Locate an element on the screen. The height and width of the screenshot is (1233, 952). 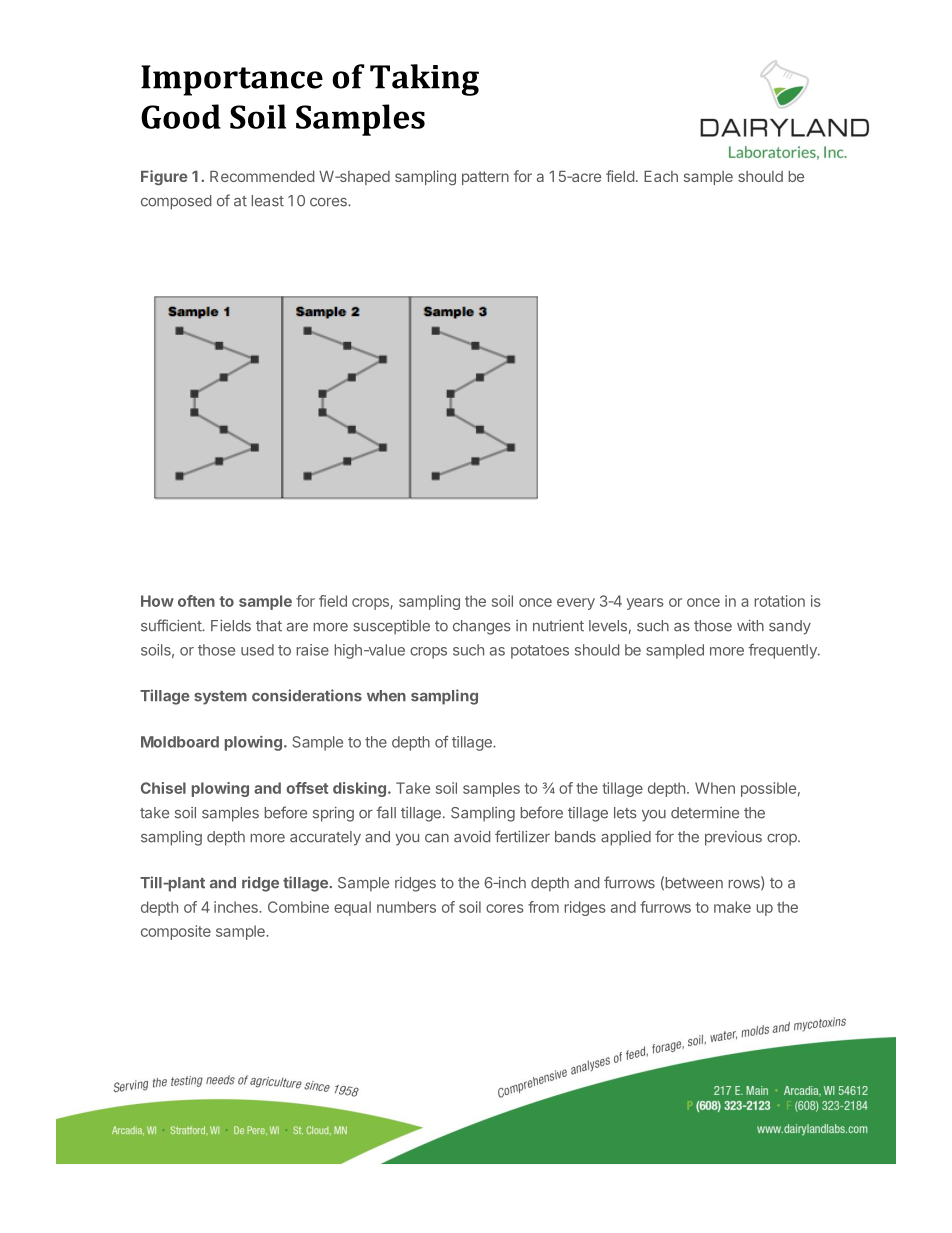
Combine is located at coordinates (298, 907).
